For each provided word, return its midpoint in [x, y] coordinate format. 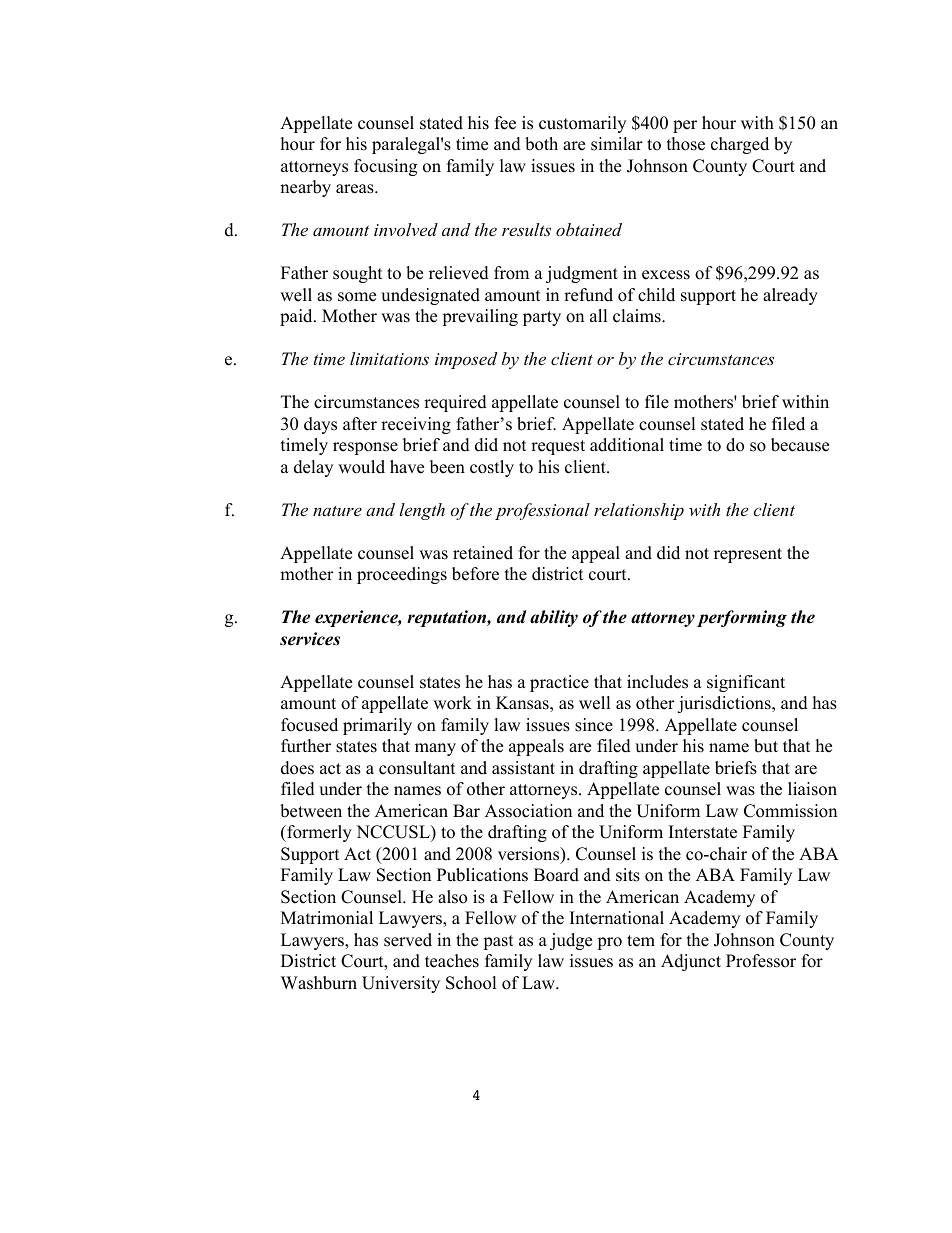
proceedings [402, 575]
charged [740, 145]
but [766, 746]
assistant [523, 768]
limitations [389, 358]
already [790, 296]
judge [571, 941]
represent [748, 555]
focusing [385, 167]
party [542, 318]
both [541, 144]
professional [542, 511]
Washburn [319, 983]
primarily [377, 726]
